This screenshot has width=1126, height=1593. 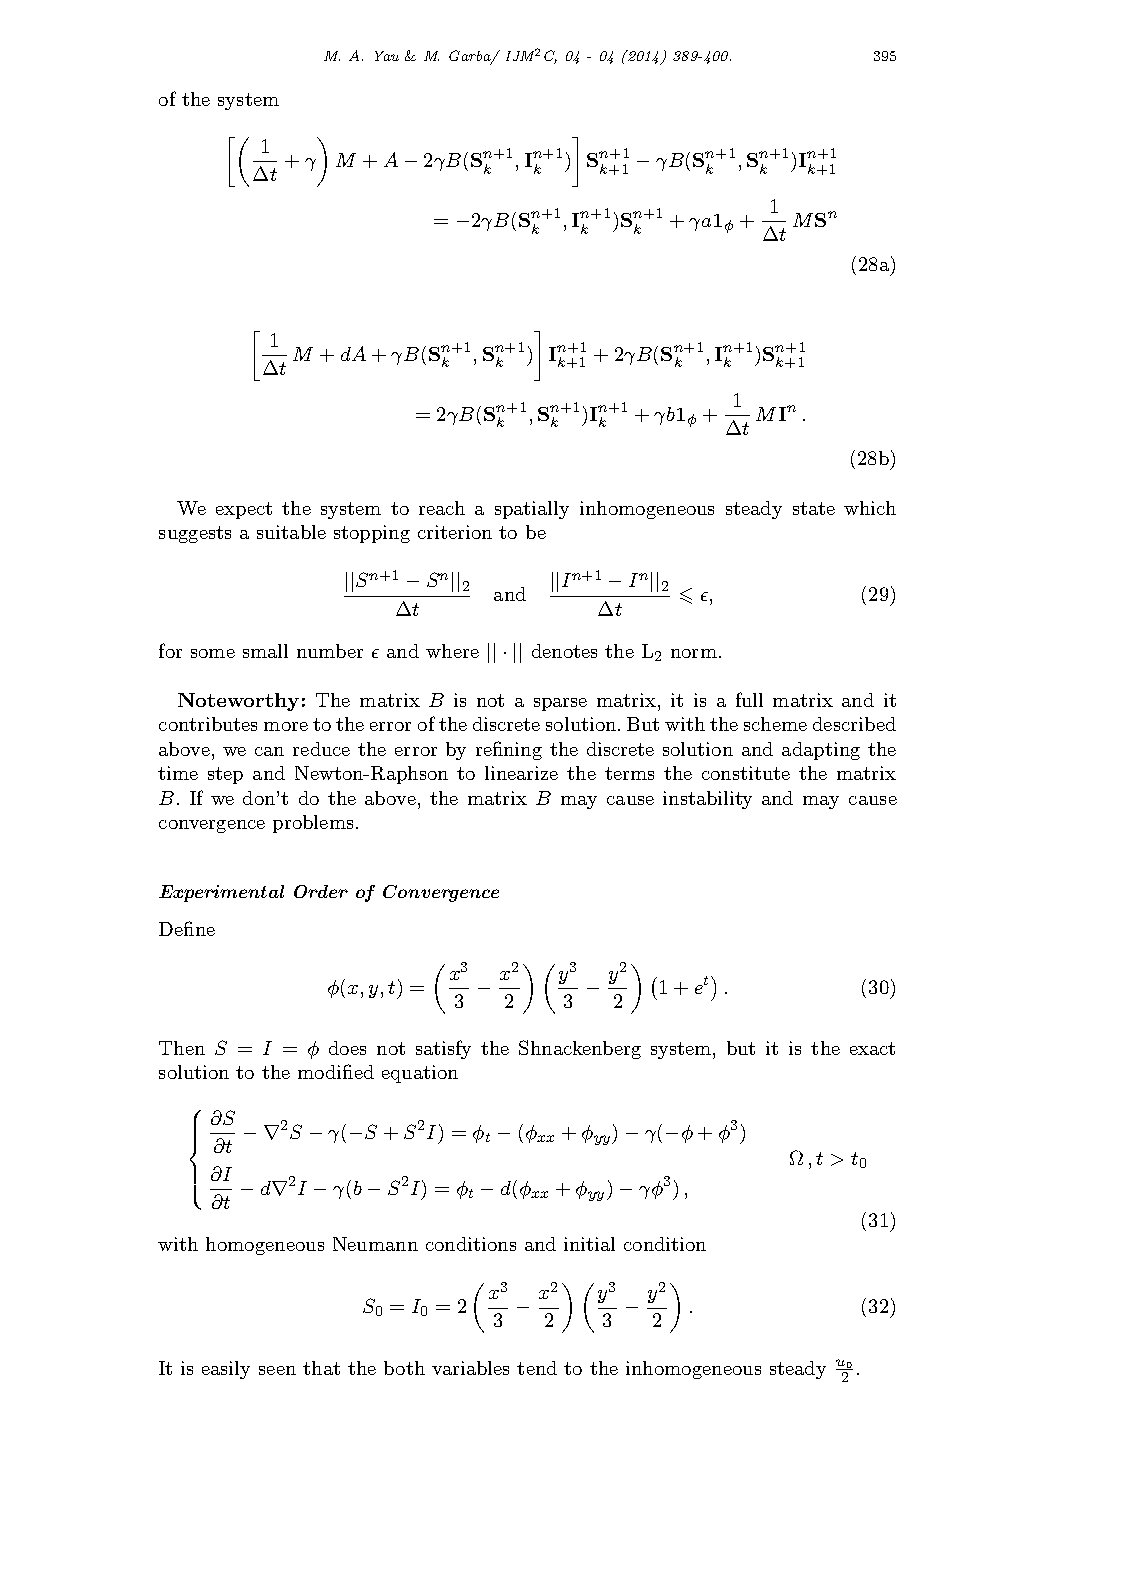 What do you see at coordinates (387, 56) in the screenshot?
I see `Yau` at bounding box center [387, 56].
